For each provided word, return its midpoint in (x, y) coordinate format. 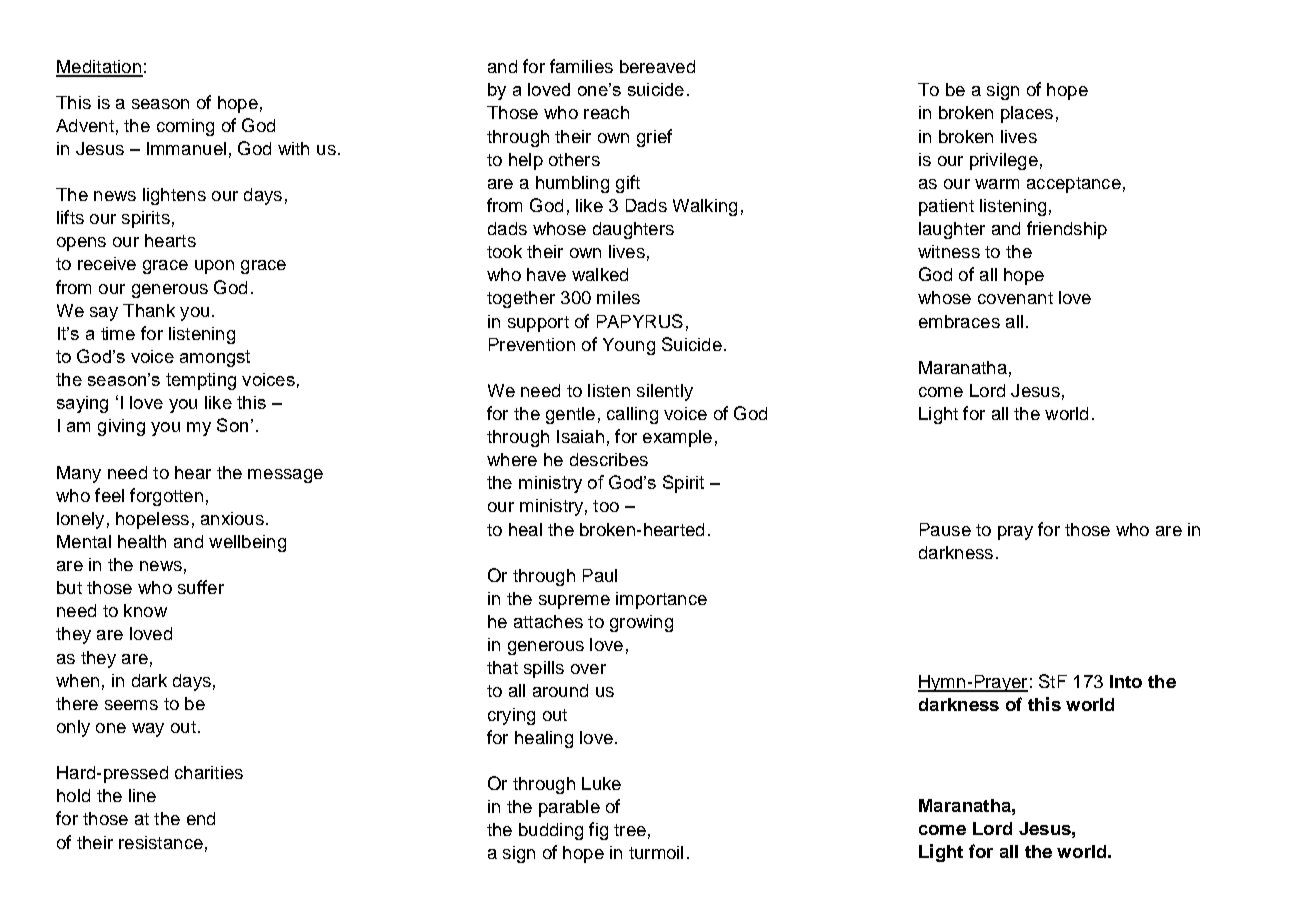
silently (665, 392)
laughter (952, 230)
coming (185, 127)
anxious (232, 518)
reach (606, 112)
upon (214, 267)
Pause (945, 529)
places (1027, 114)
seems (131, 705)
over (588, 669)
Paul (600, 575)
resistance (161, 842)
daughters (633, 230)
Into (1126, 681)
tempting (201, 381)
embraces (959, 321)
